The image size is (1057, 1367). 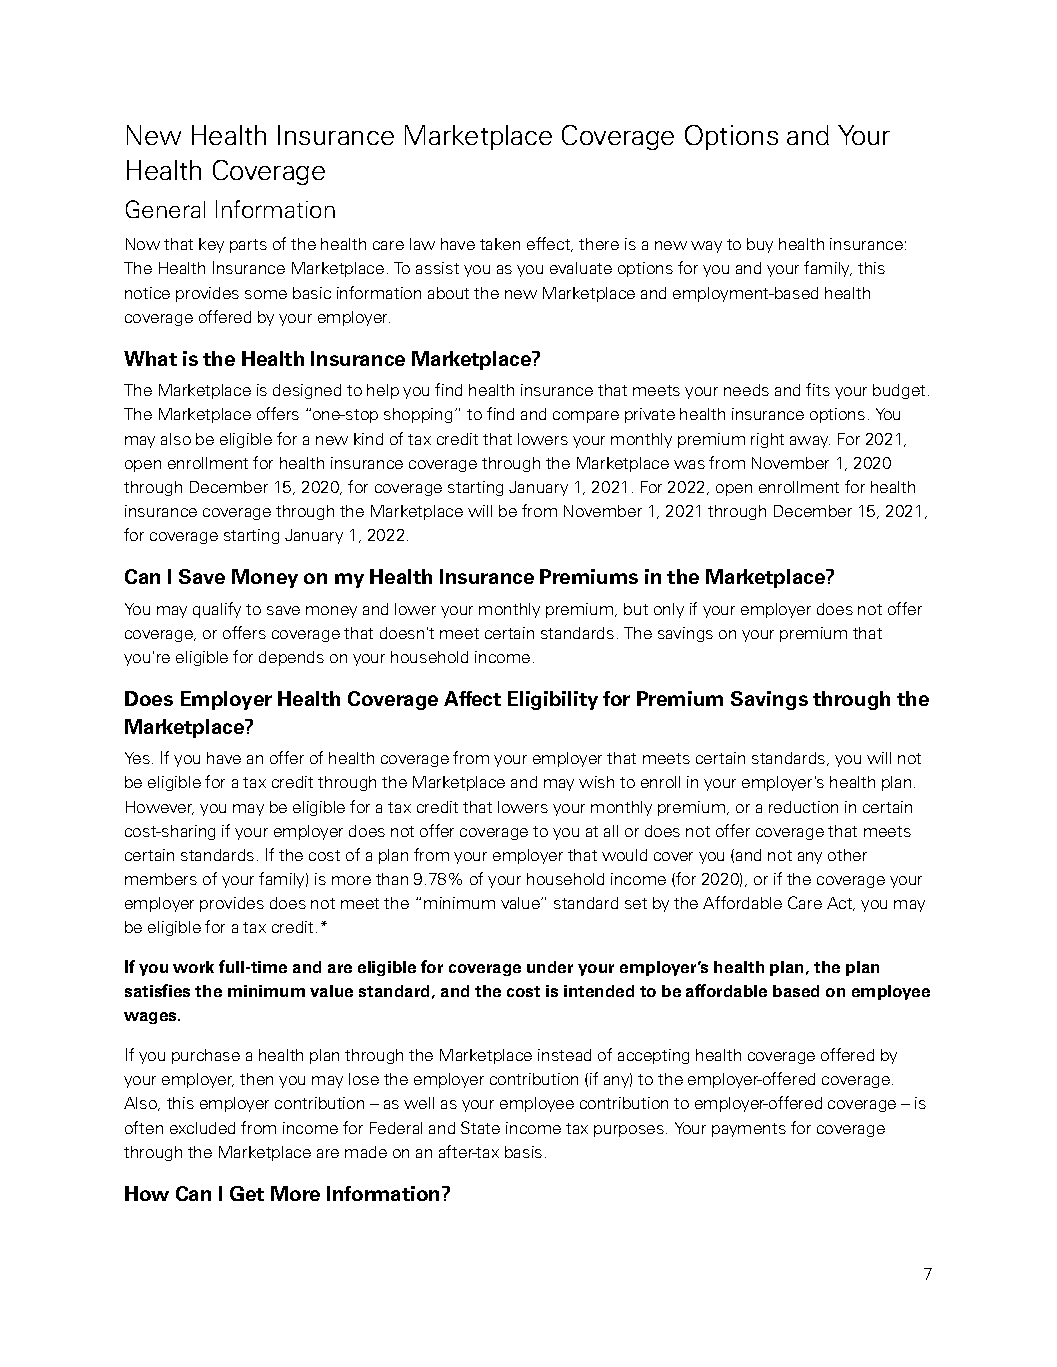 I want to click on reduction, so click(x=803, y=807).
